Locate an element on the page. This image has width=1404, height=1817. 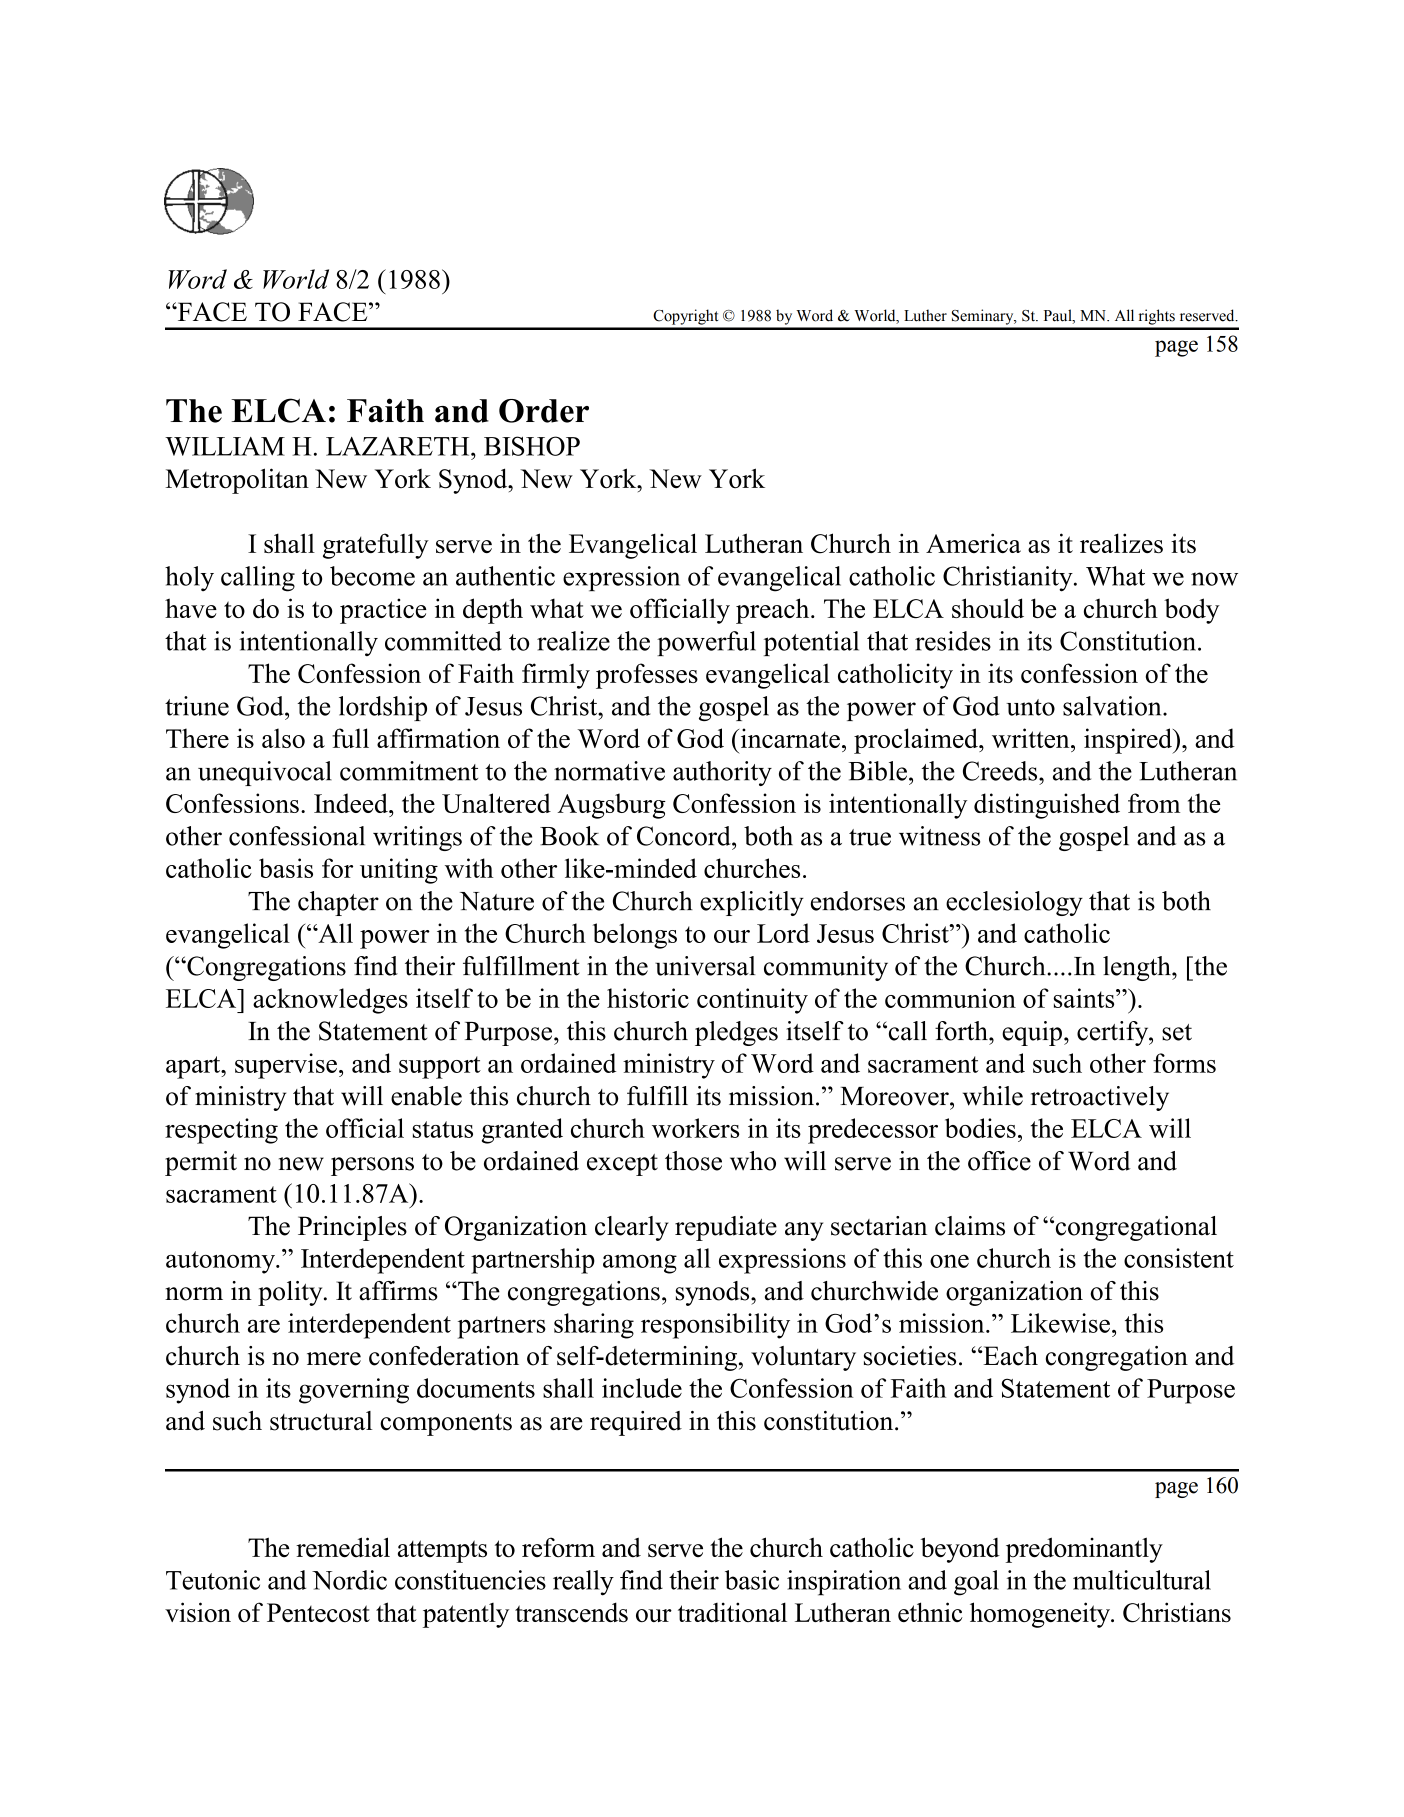
basic is located at coordinates (752, 1580).
